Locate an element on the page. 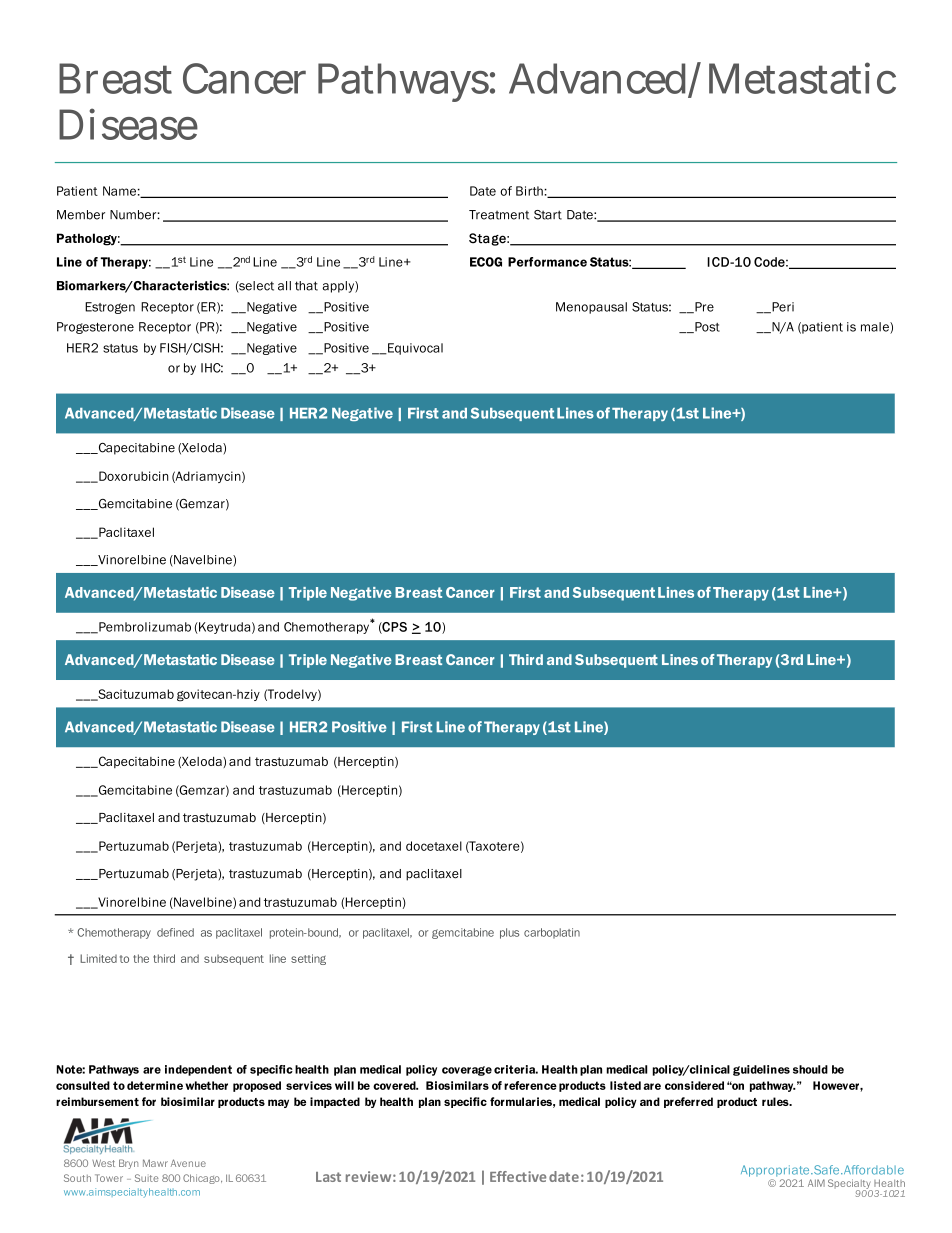  plus is located at coordinates (509, 933).
